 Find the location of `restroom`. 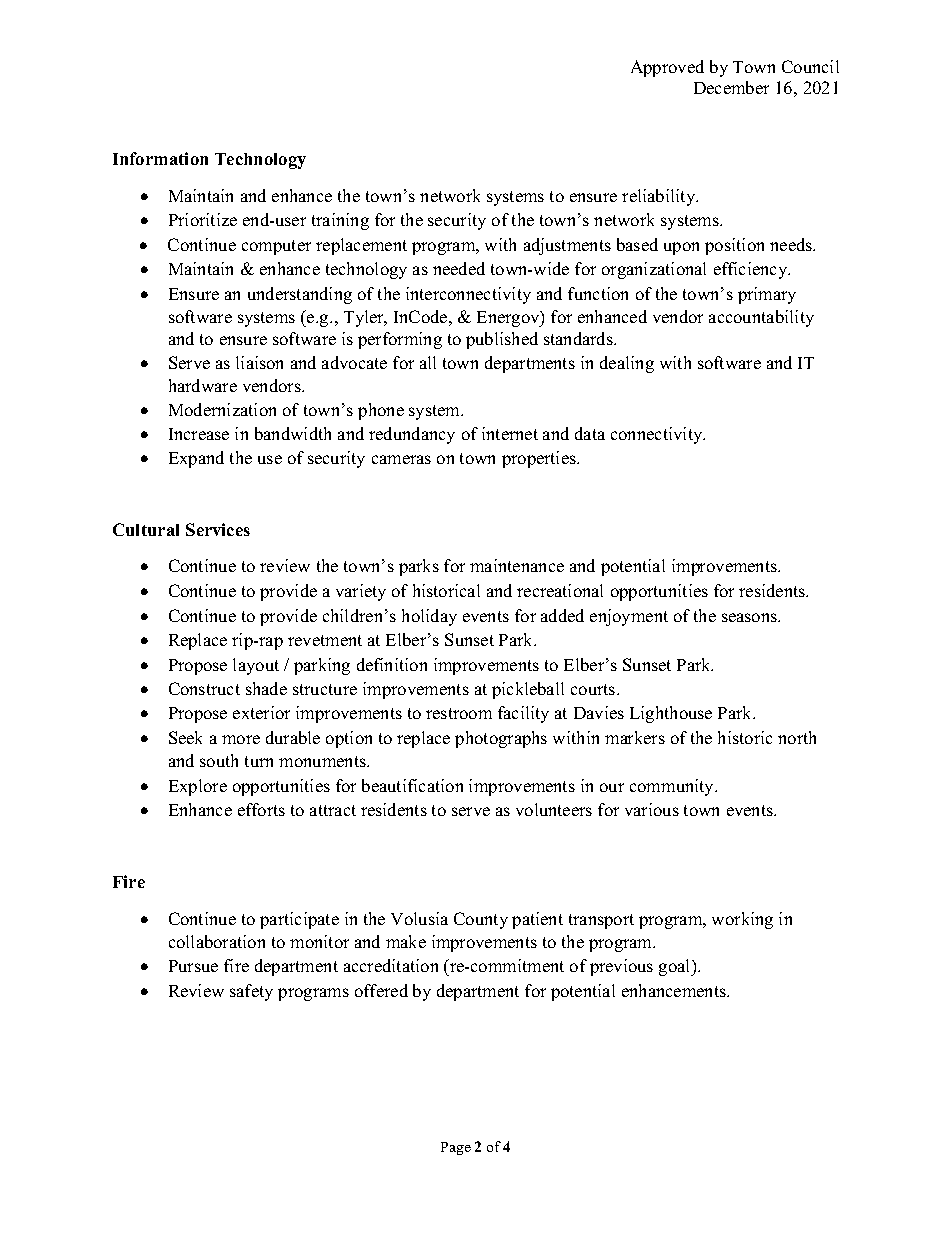

restroom is located at coordinates (459, 713).
